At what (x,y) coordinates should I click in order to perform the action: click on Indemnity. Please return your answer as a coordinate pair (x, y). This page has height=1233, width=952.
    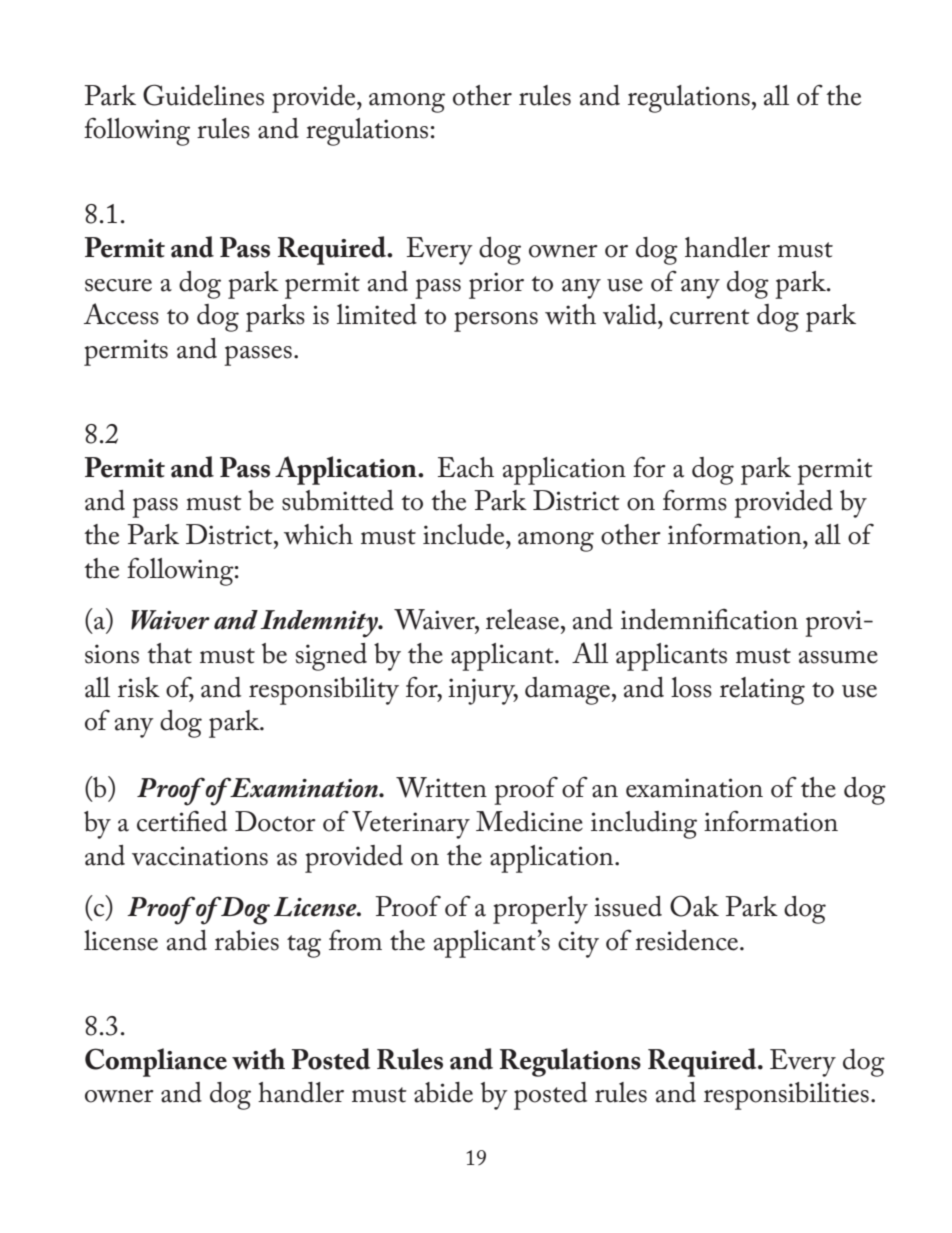
    Looking at the image, I should click on (320, 624).
